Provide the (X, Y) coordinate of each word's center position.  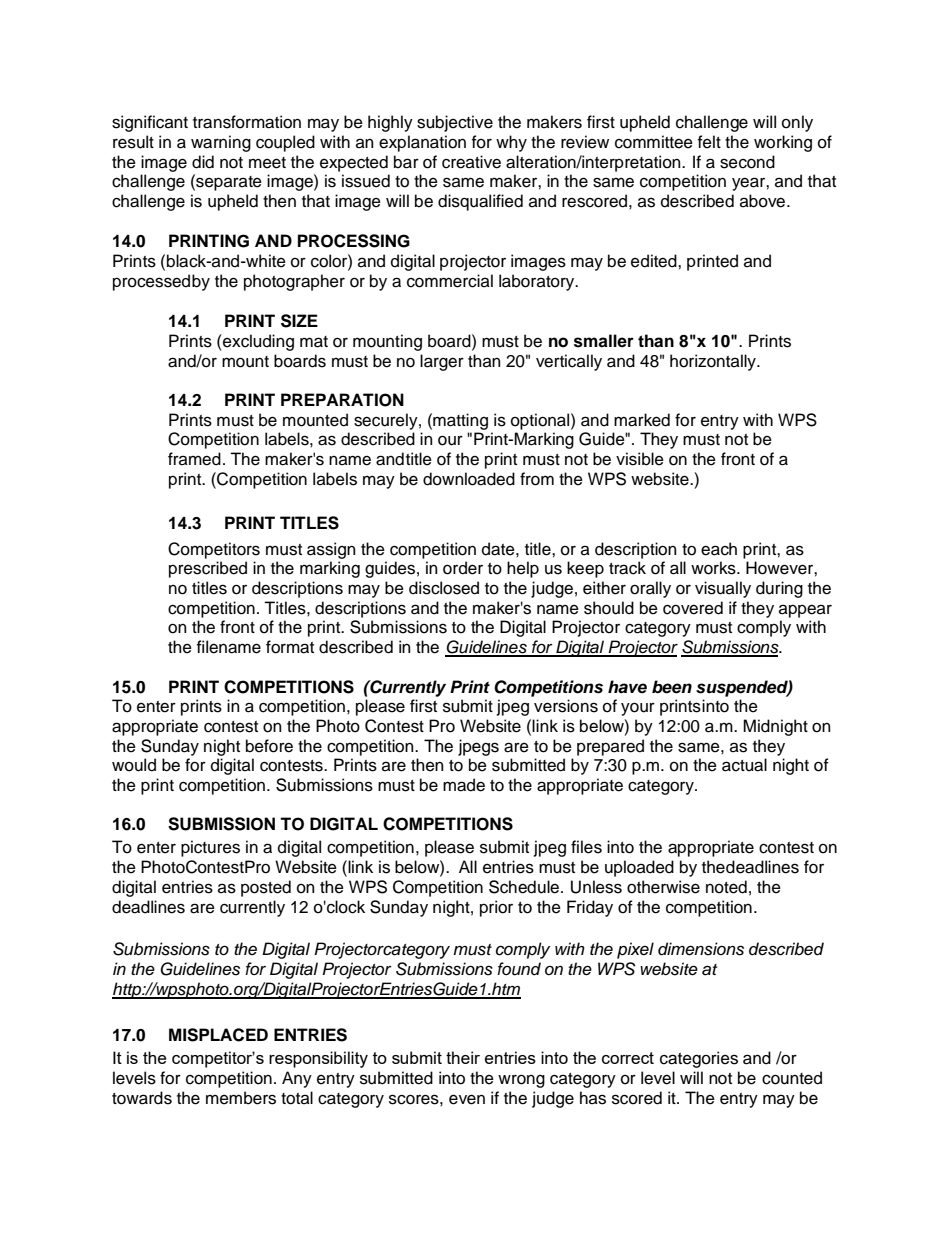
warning (221, 143)
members (241, 1098)
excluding (257, 342)
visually (723, 589)
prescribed (208, 569)
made (464, 785)
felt (709, 142)
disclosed (444, 588)
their (463, 1057)
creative (471, 162)
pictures (210, 848)
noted (726, 887)
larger (442, 362)
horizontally (714, 362)
